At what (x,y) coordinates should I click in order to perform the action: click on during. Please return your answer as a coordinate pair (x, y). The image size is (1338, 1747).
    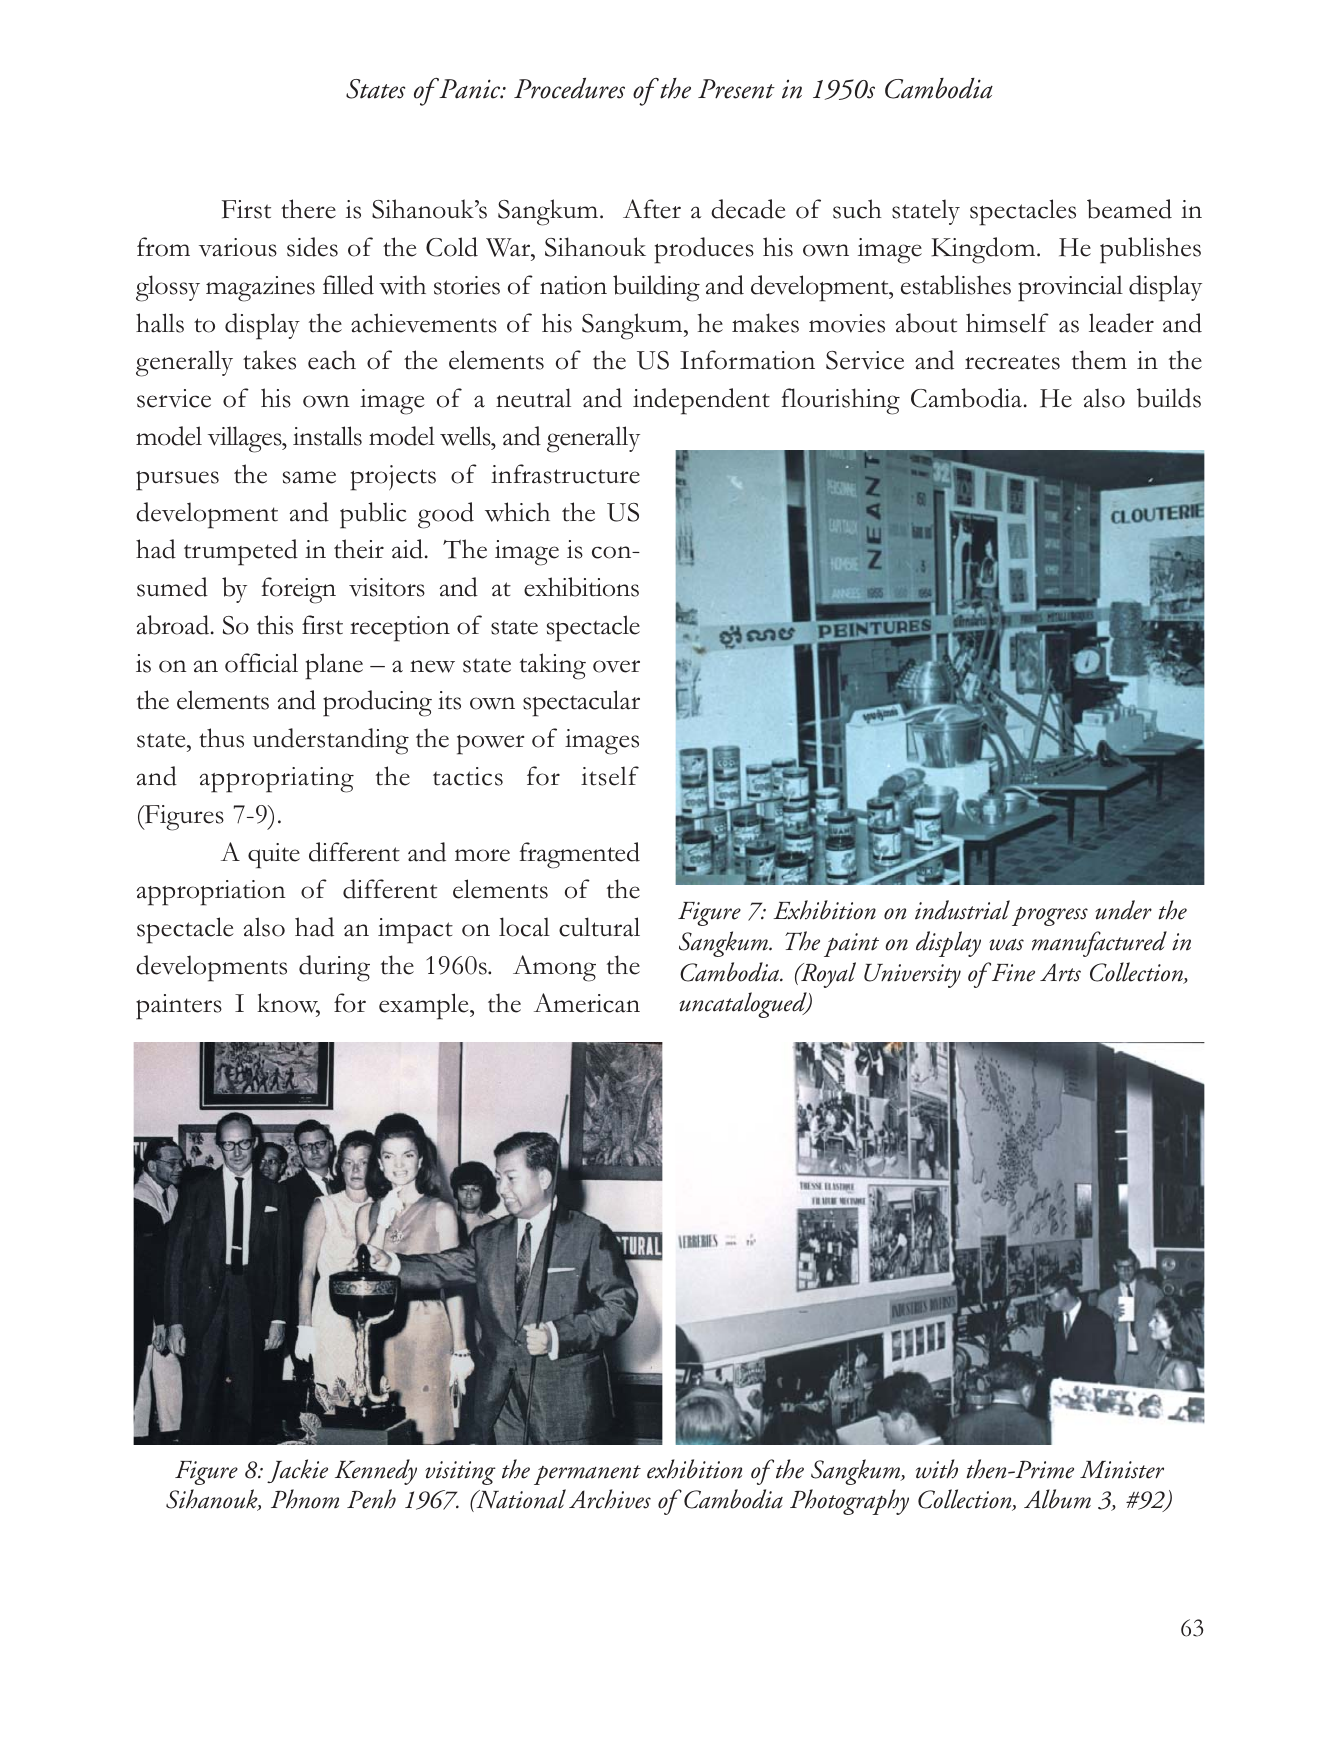
    Looking at the image, I should click on (334, 968).
